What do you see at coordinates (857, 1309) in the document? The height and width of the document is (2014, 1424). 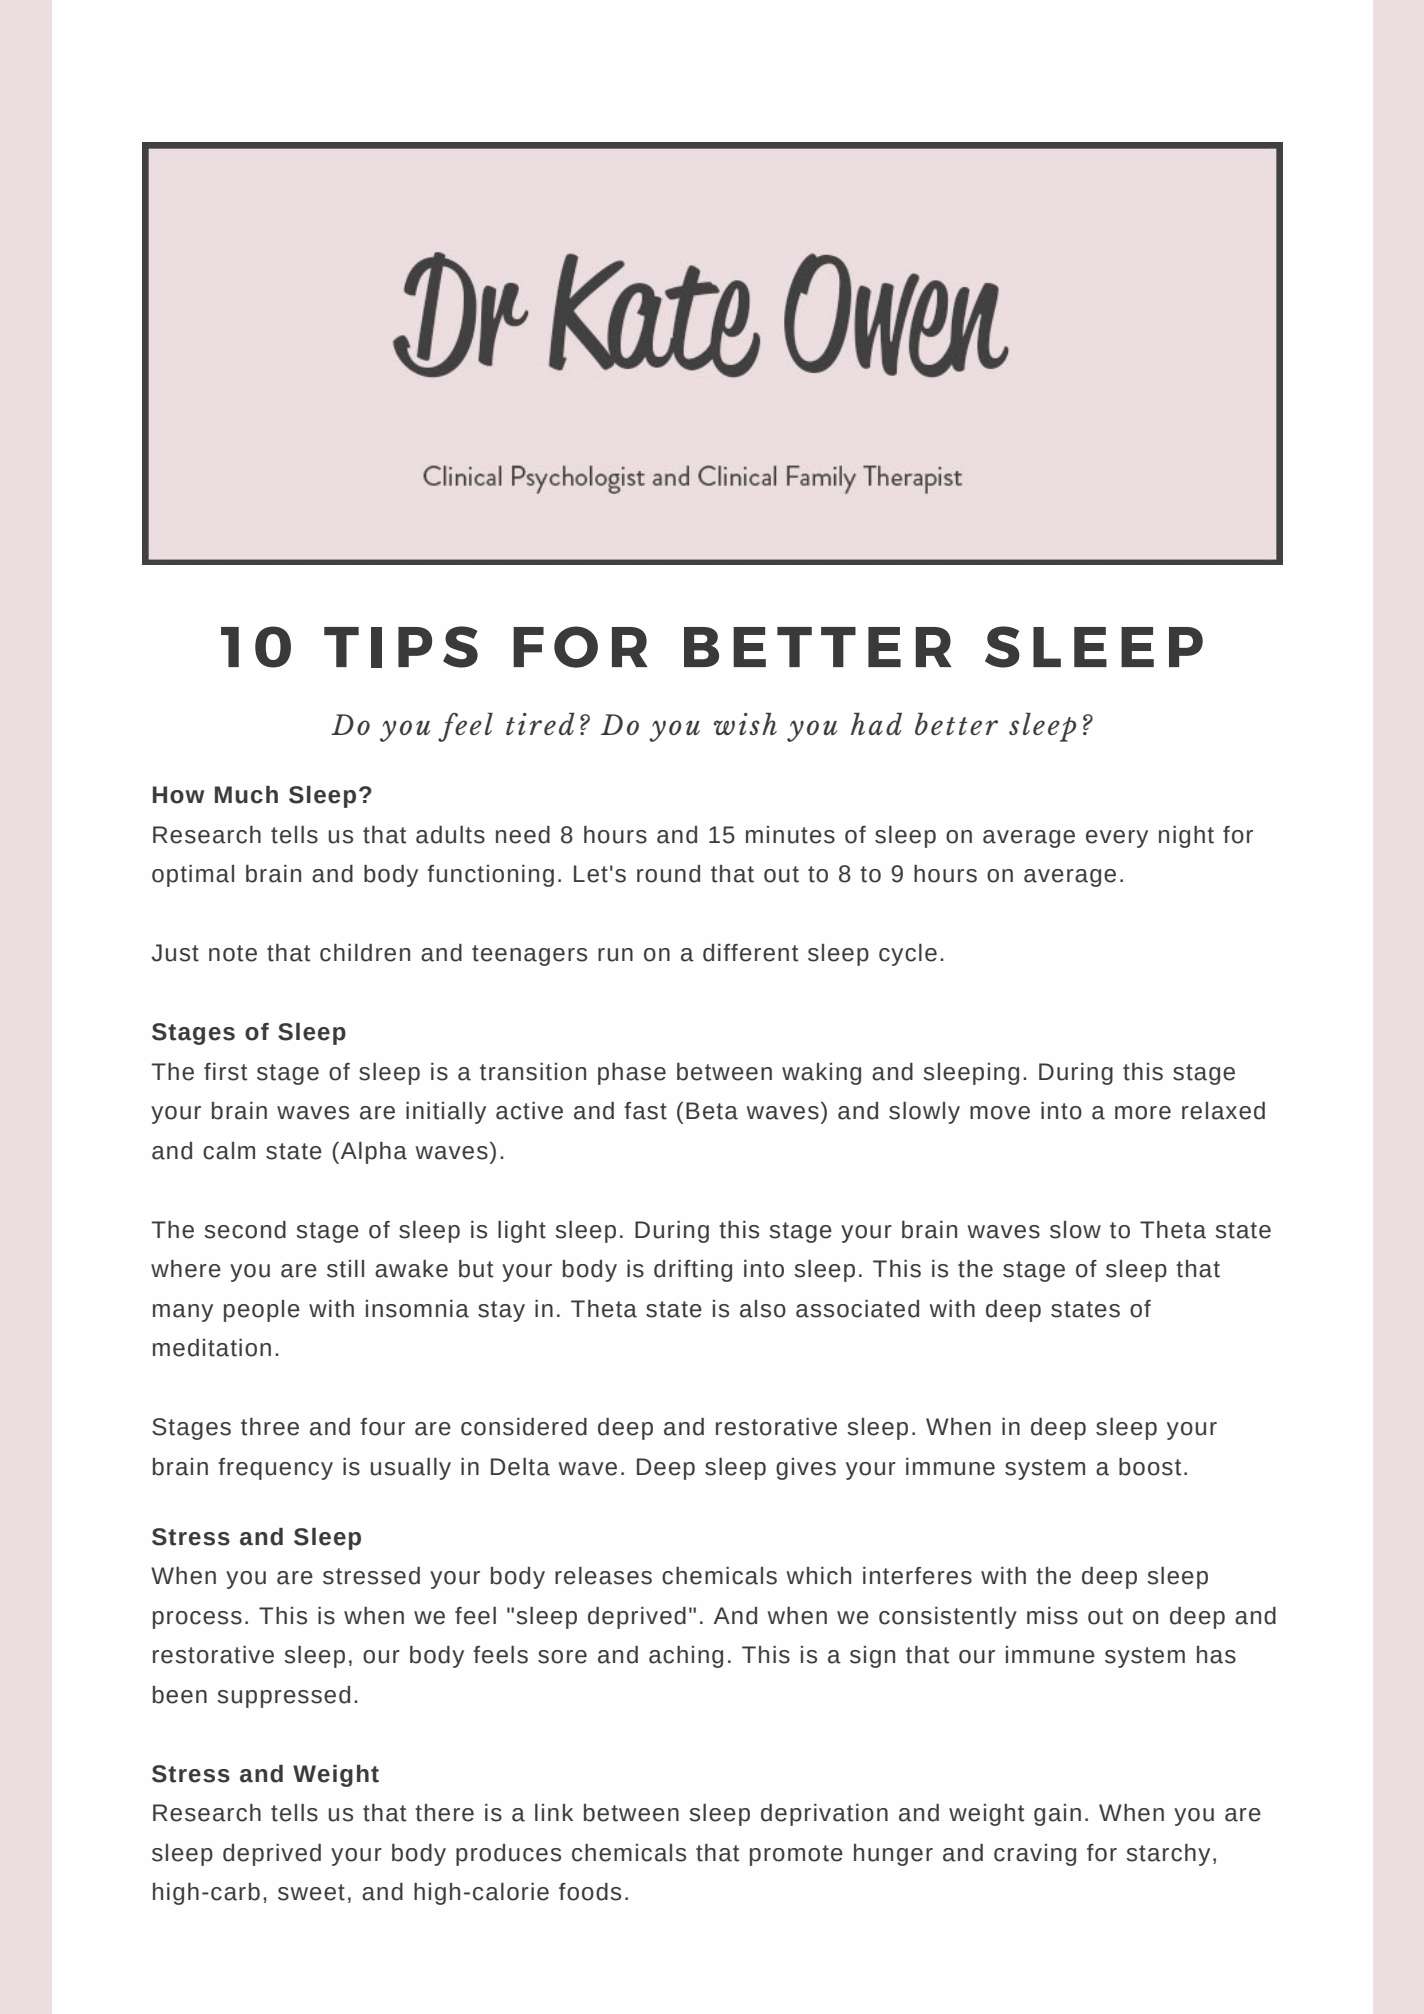 I see `associated` at bounding box center [857, 1309].
